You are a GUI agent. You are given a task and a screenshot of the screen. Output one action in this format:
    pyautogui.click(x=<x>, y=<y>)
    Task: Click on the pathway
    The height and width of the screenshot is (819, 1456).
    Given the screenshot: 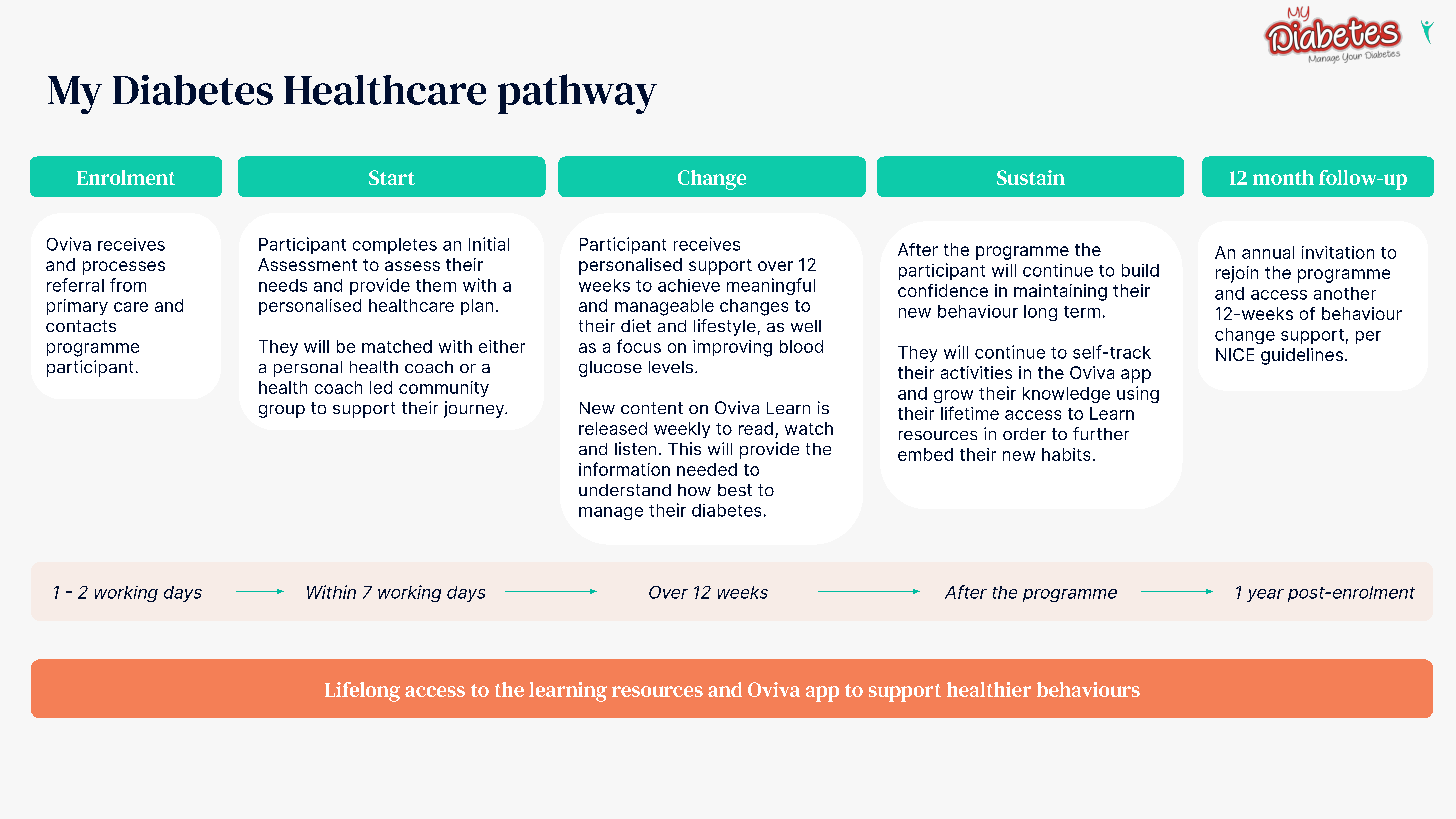 What is the action you would take?
    pyautogui.click(x=577, y=94)
